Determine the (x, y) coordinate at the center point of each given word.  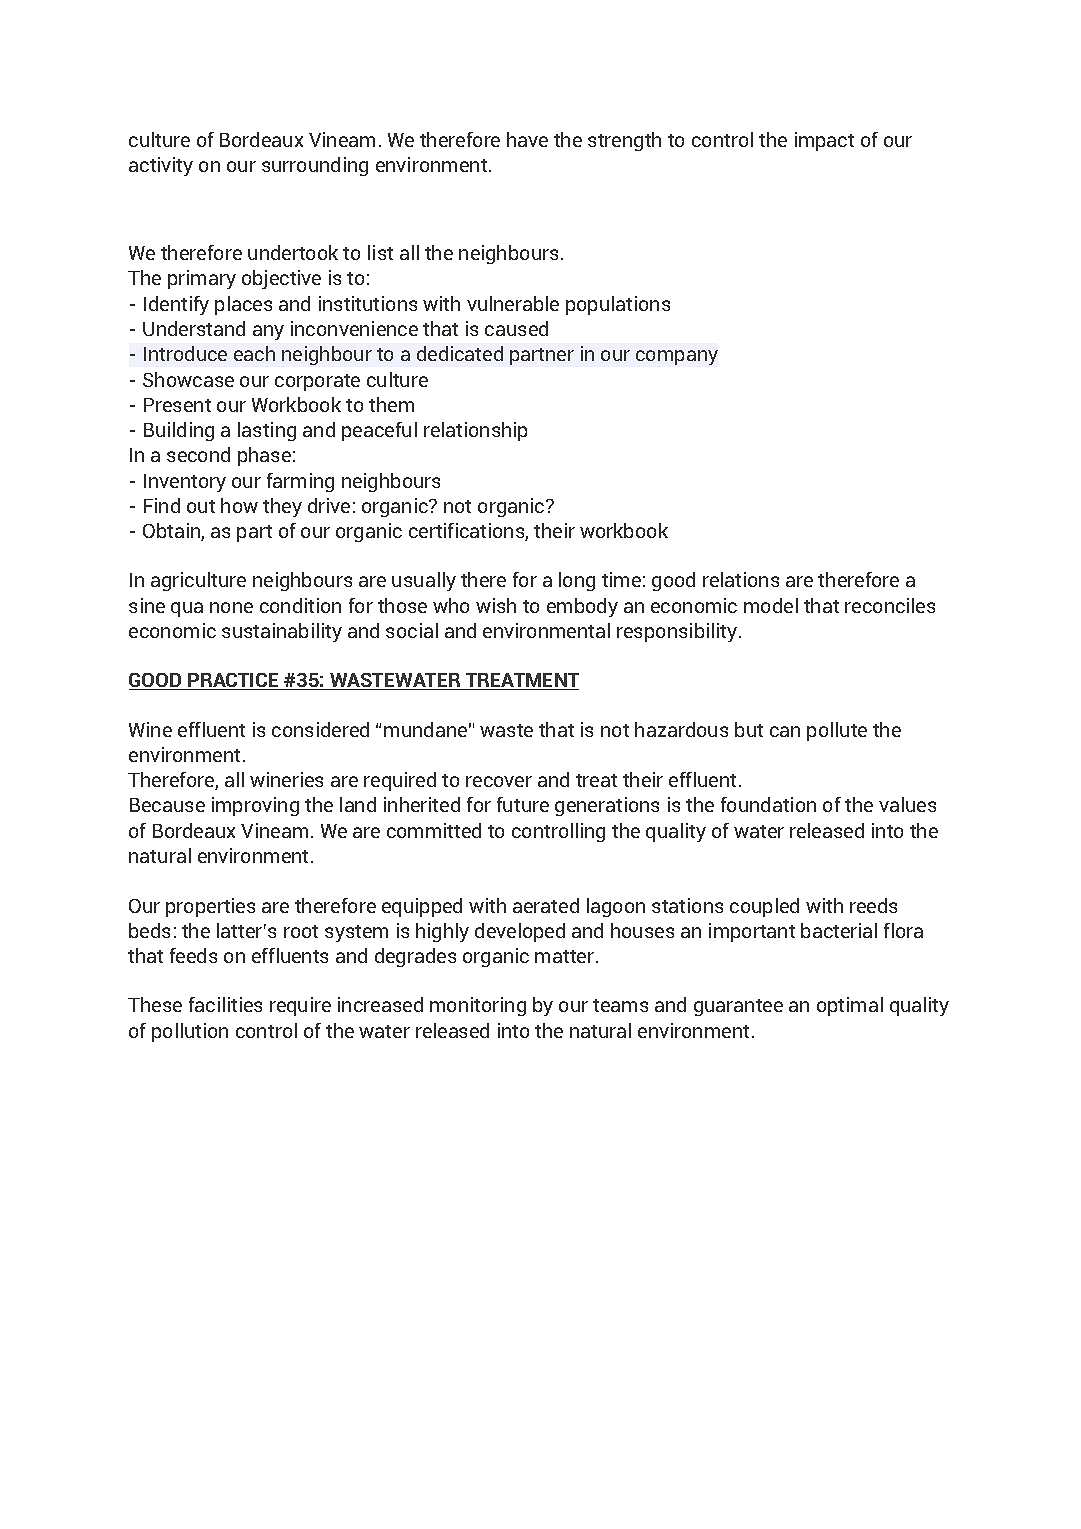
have (527, 139)
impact (824, 141)
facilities (225, 1004)
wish (496, 605)
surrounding (315, 166)
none (231, 607)
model (771, 605)
